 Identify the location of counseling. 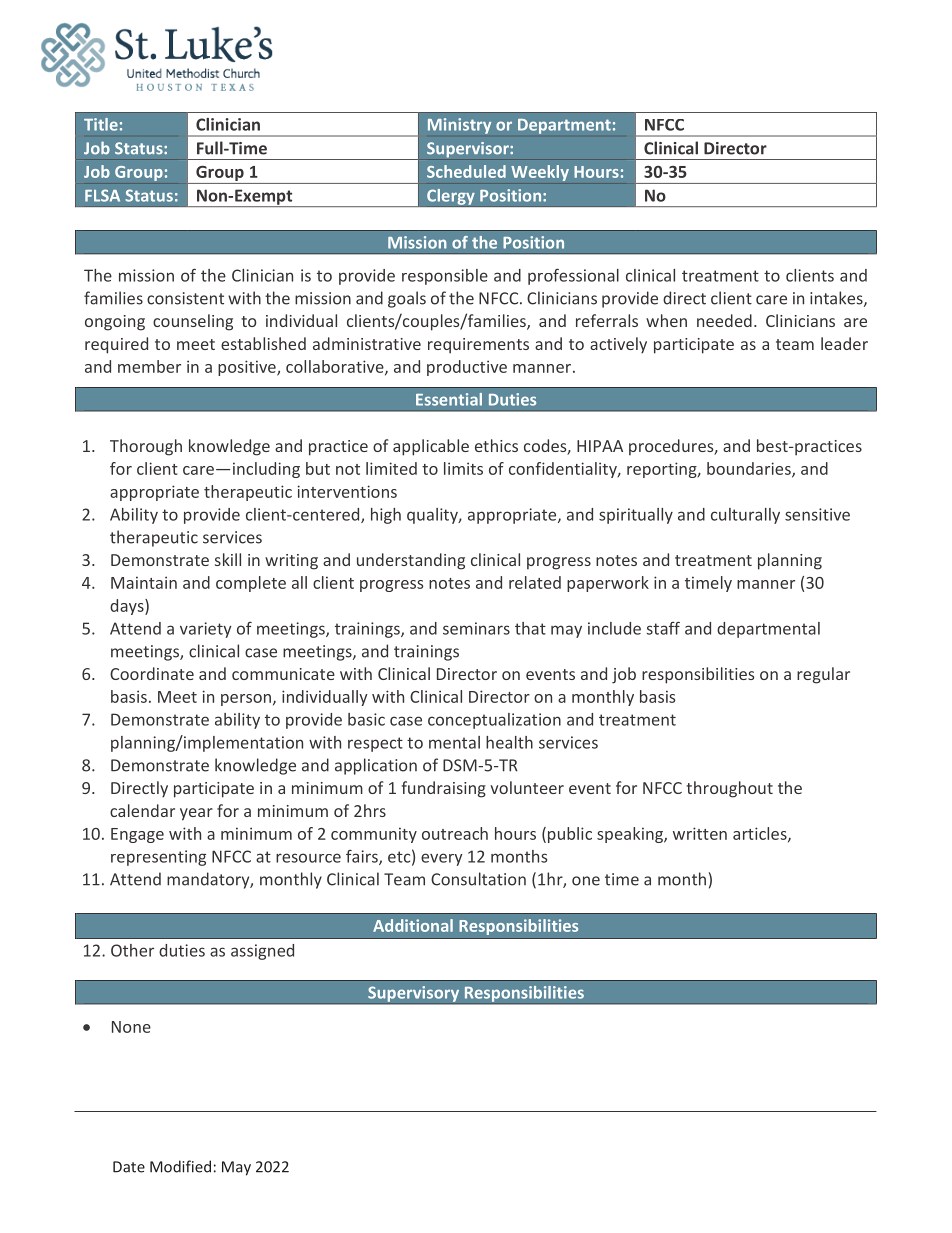
(193, 322).
